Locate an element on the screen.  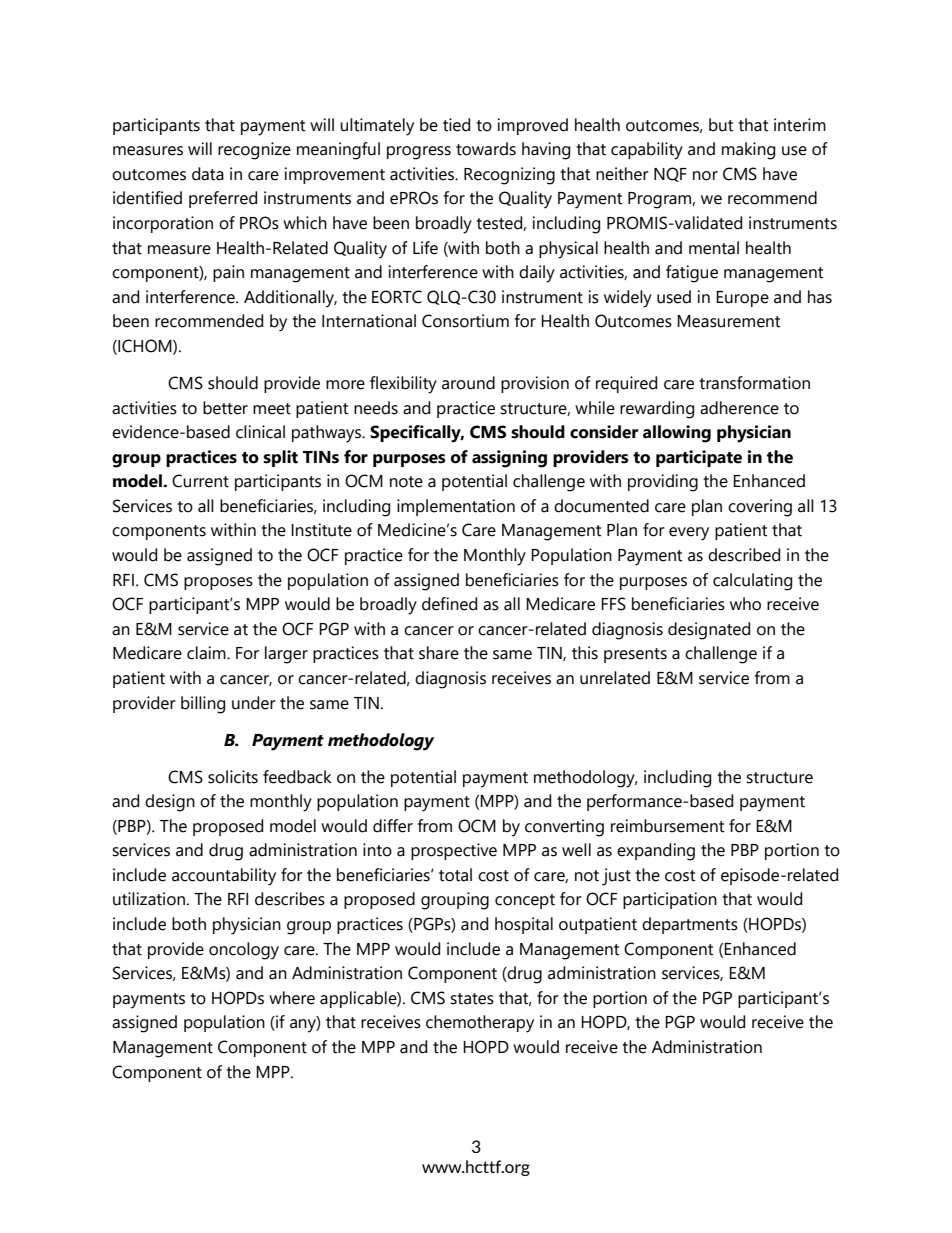
defined is located at coordinates (449, 604).
